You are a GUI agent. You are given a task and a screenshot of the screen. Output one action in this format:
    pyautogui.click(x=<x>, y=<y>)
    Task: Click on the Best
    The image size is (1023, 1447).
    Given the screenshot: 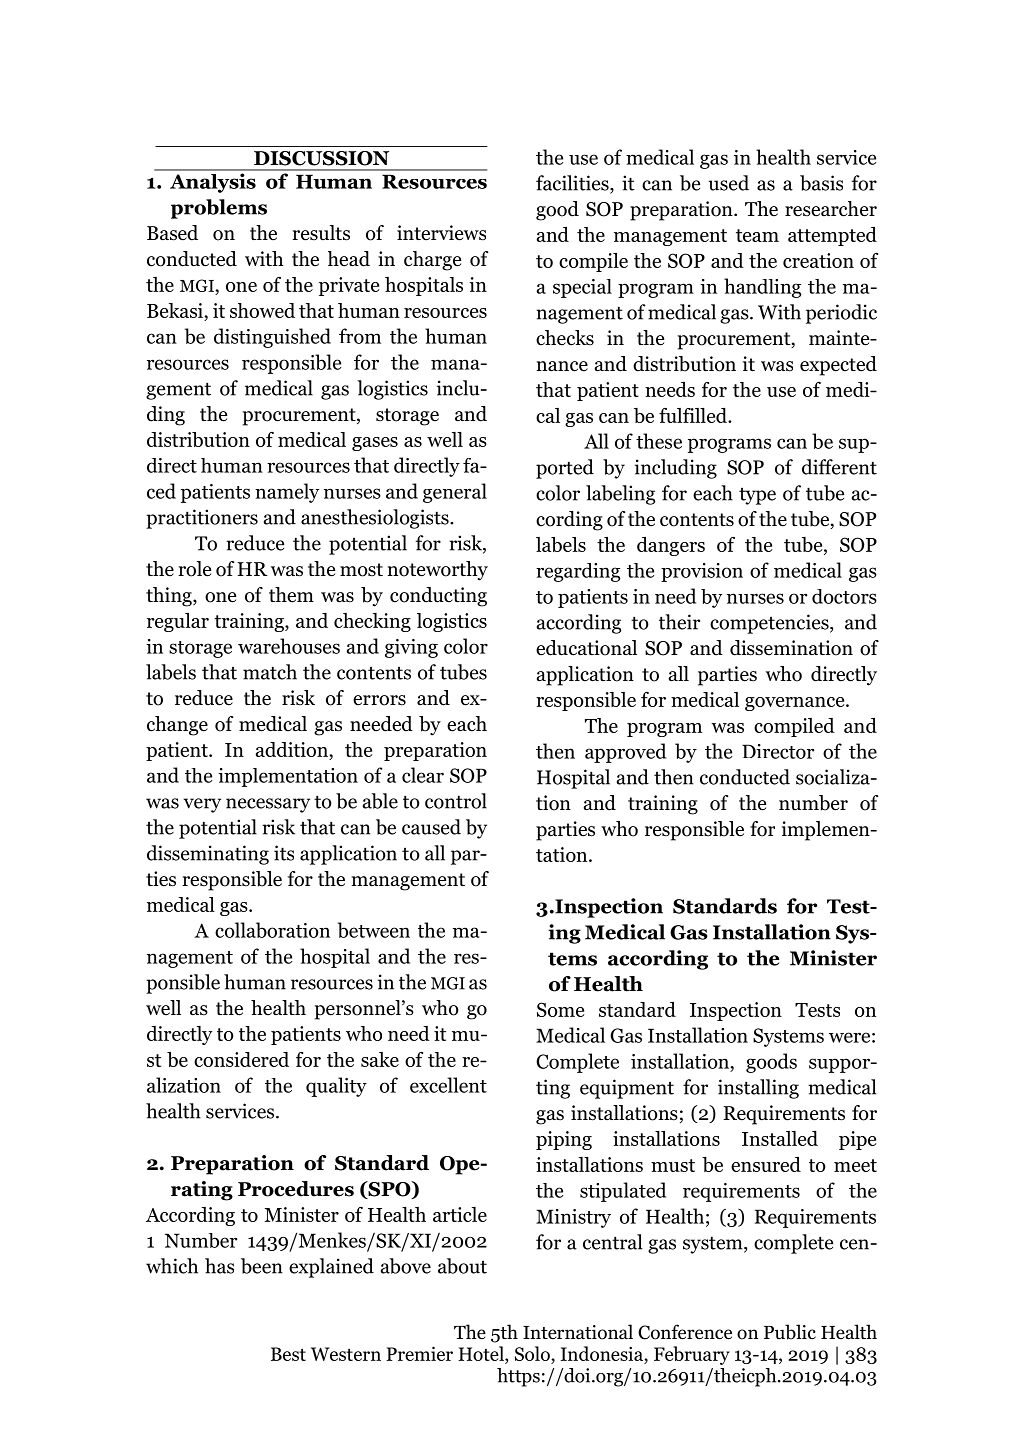 What is the action you would take?
    pyautogui.click(x=288, y=1354)
